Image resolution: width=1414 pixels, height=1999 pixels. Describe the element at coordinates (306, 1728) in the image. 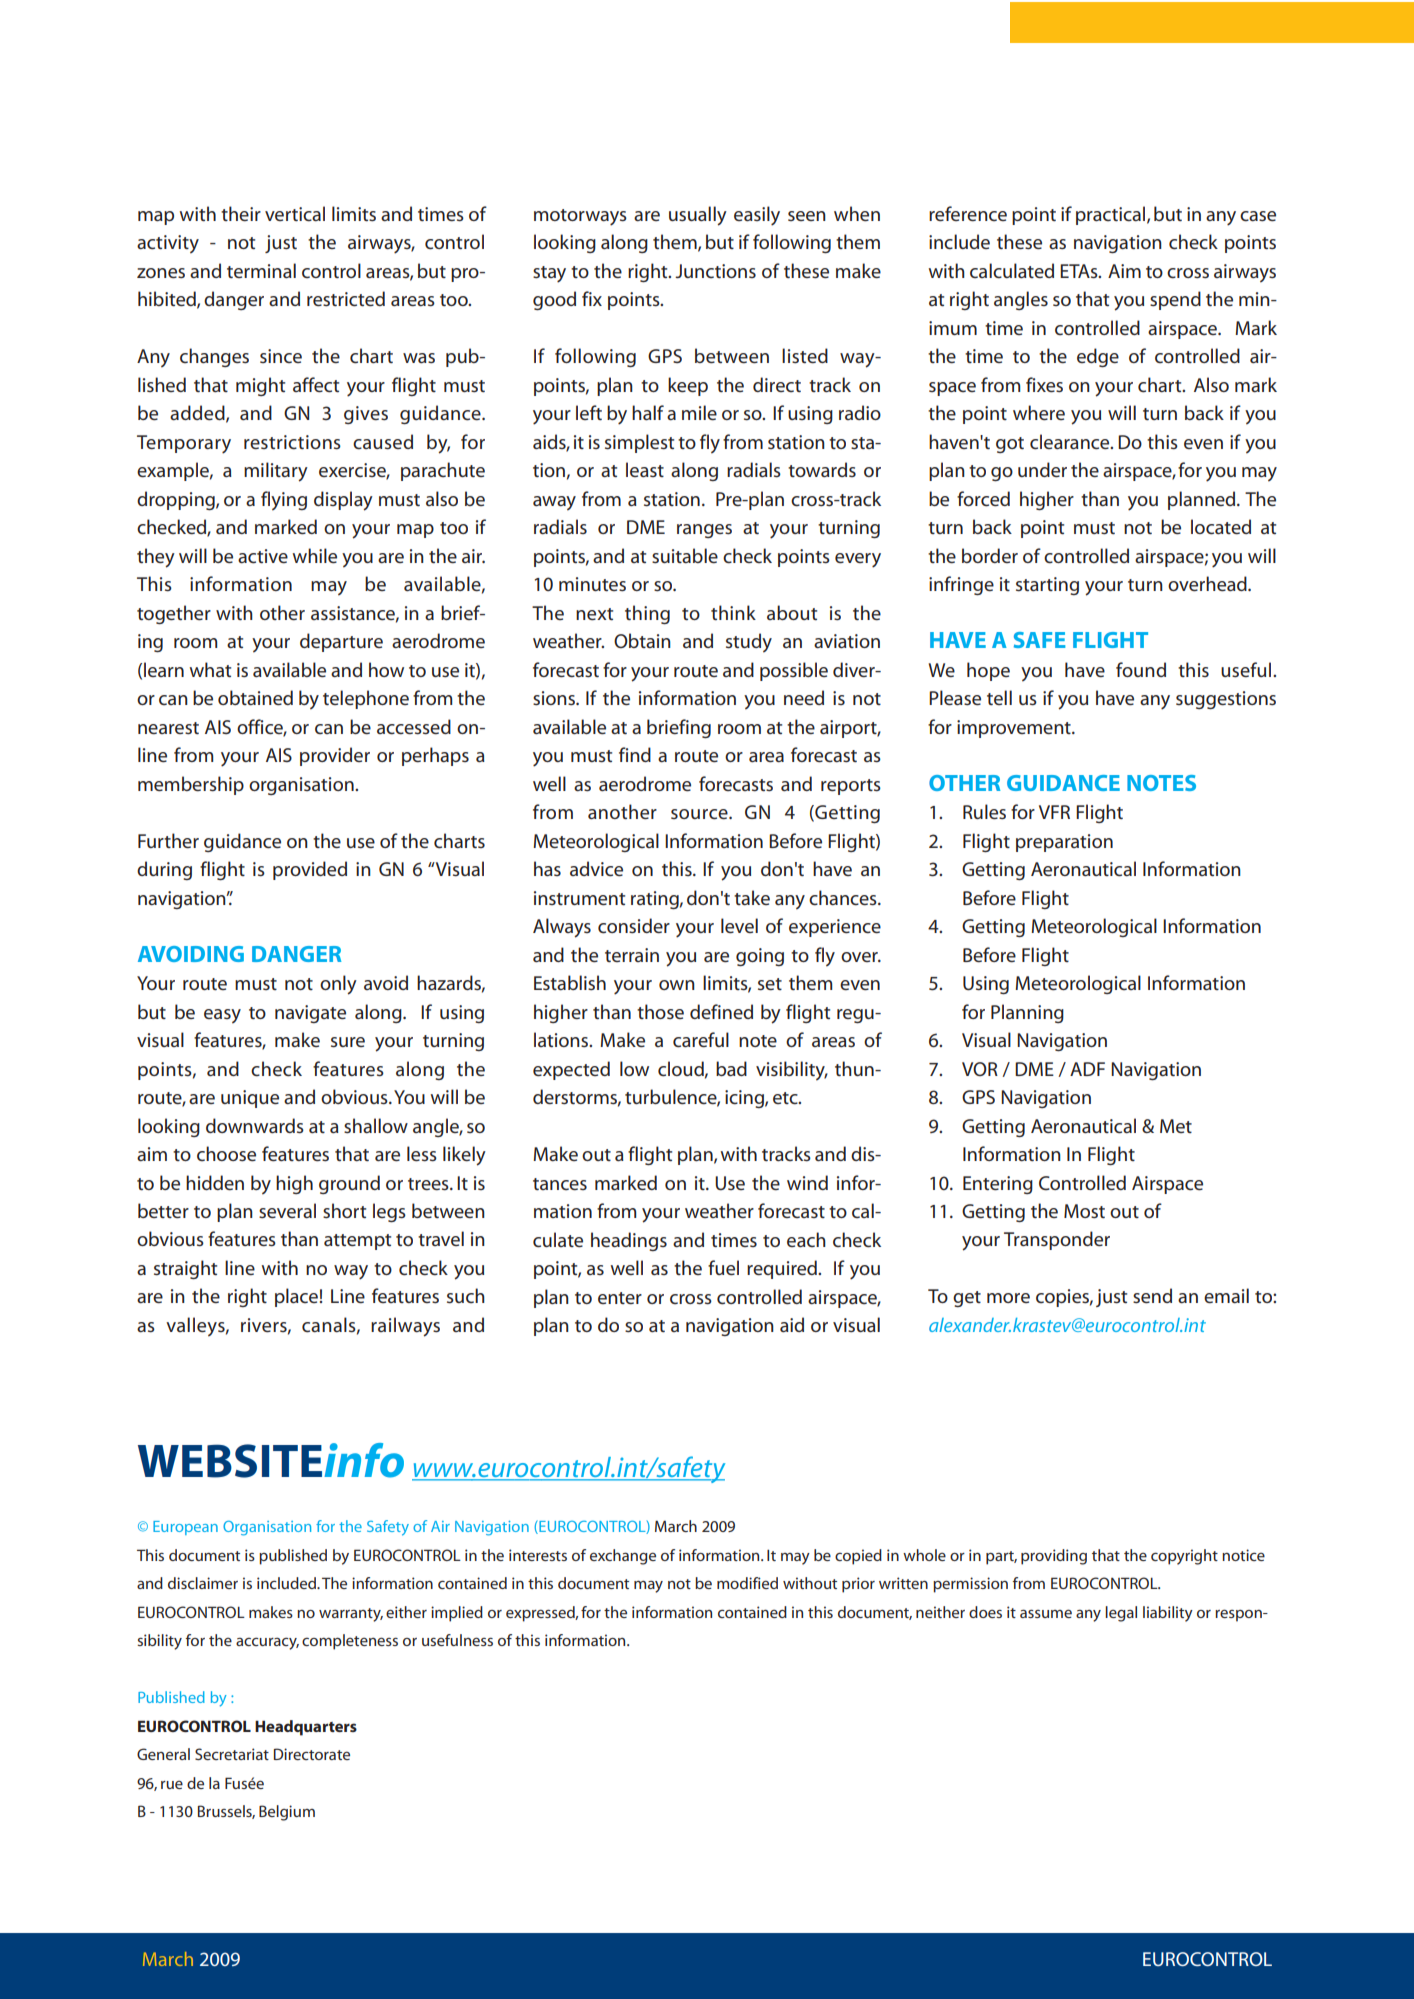

I see `Headquarters` at that location.
